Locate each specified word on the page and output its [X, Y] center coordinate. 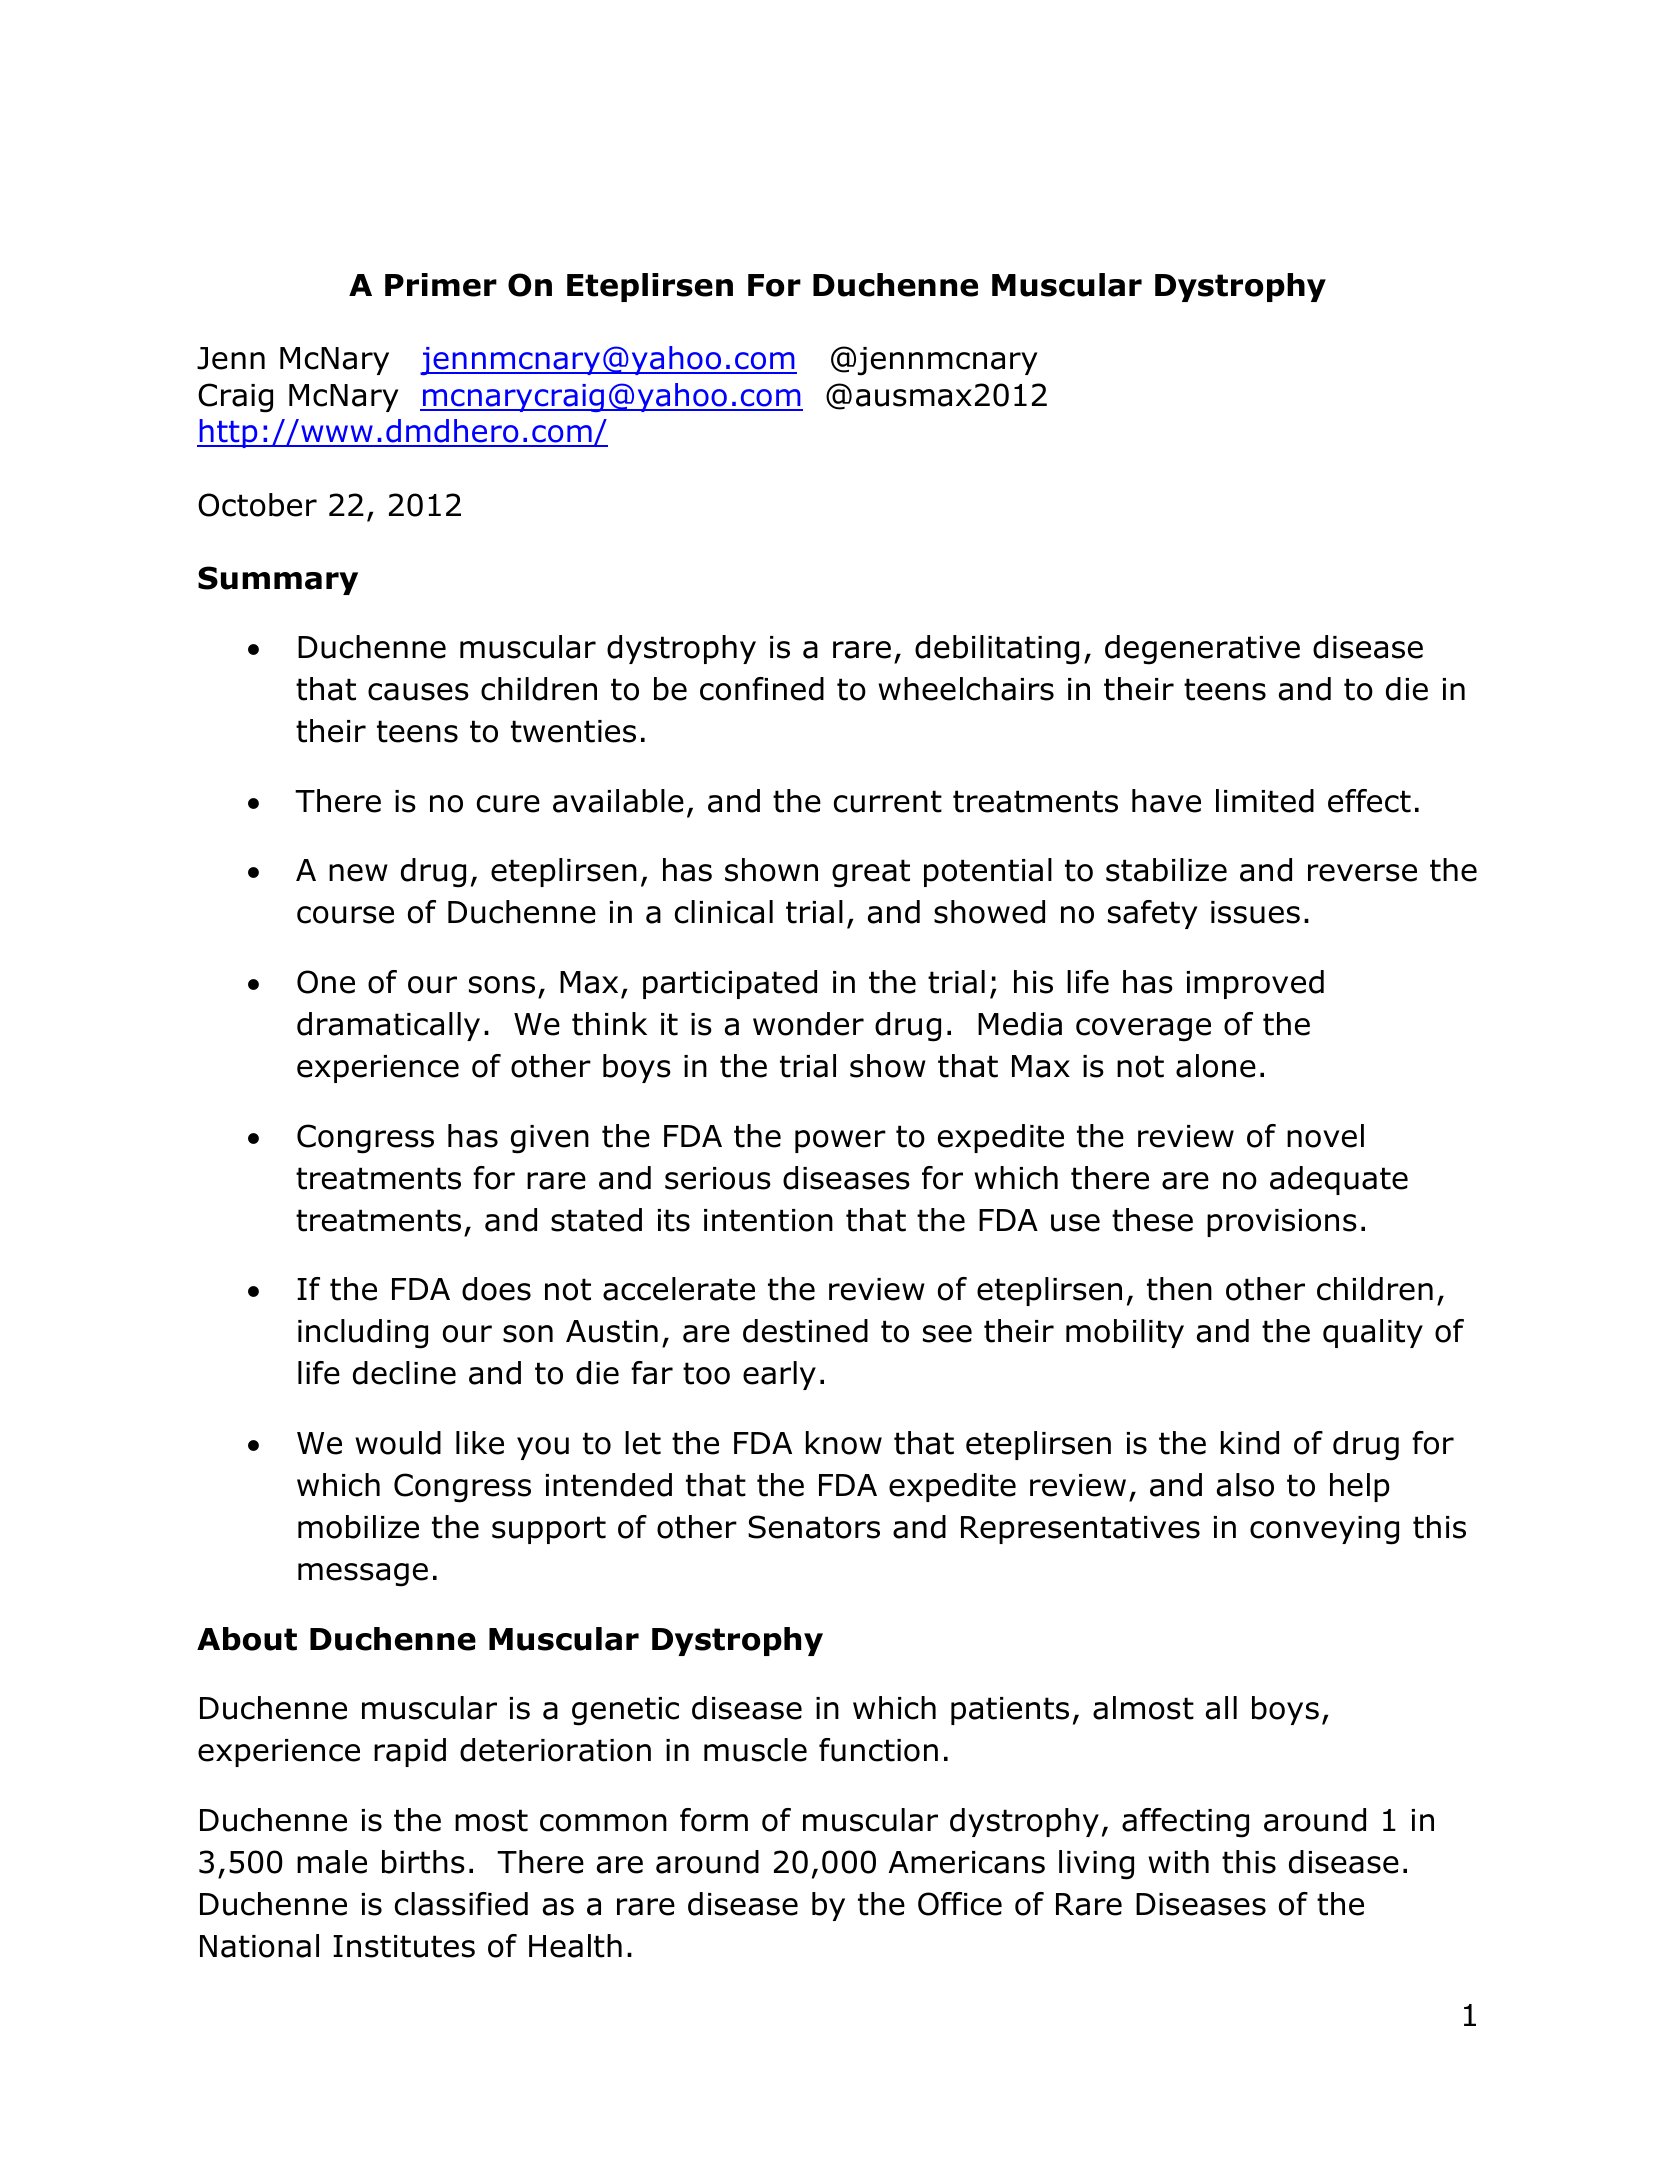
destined [805, 1331]
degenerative [1202, 650]
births [423, 1862]
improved [1255, 984]
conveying [1324, 1530]
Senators [814, 1527]
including [363, 1334]
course [345, 915]
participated [730, 984]
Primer [441, 285]
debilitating [997, 650]
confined [762, 689]
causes [418, 692]
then [1179, 1289]
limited [1265, 801]
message [363, 1575]
